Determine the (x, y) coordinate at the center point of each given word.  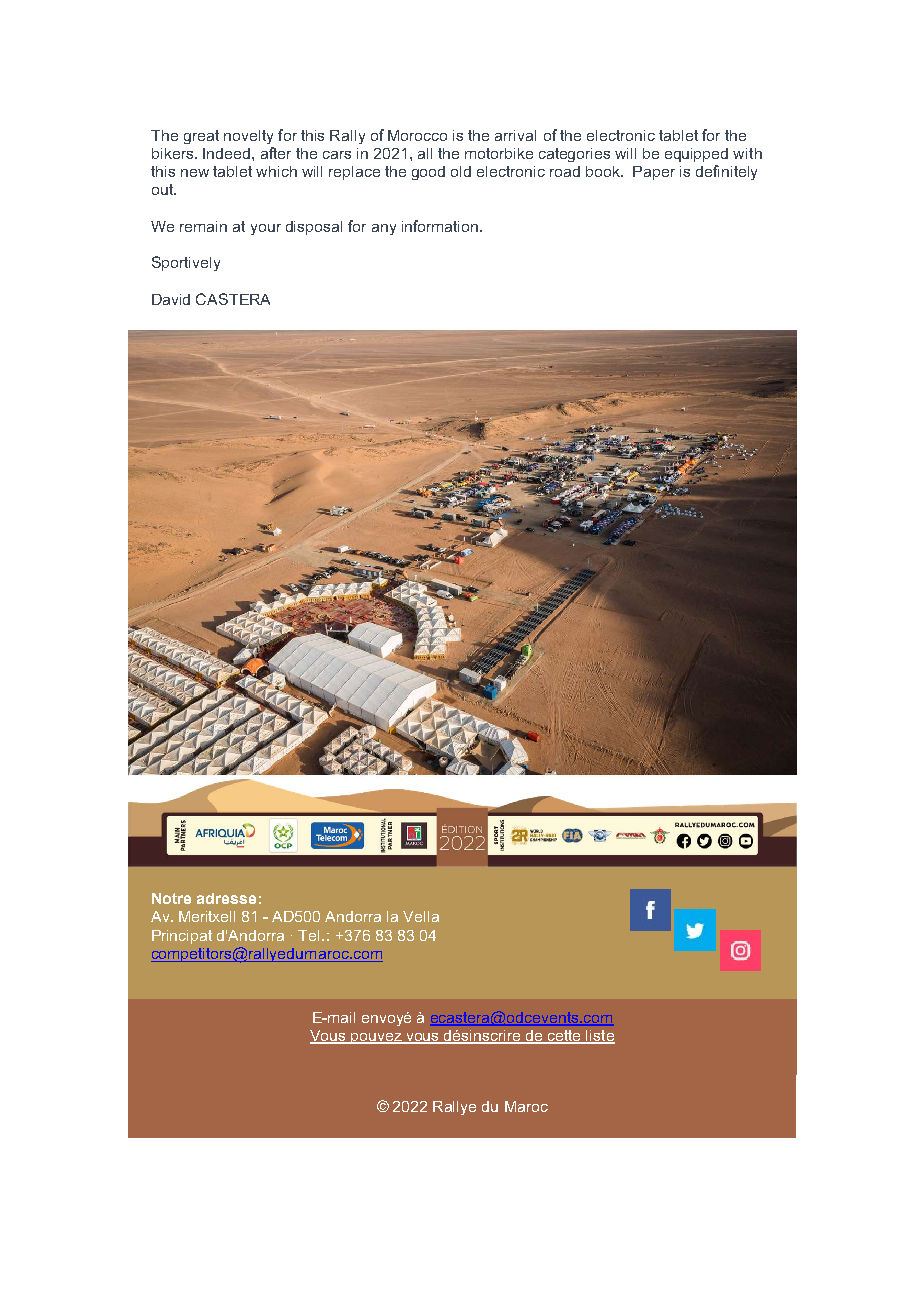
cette (565, 1037)
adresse (226, 898)
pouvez (376, 1038)
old (461, 171)
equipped (696, 155)
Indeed (228, 153)
